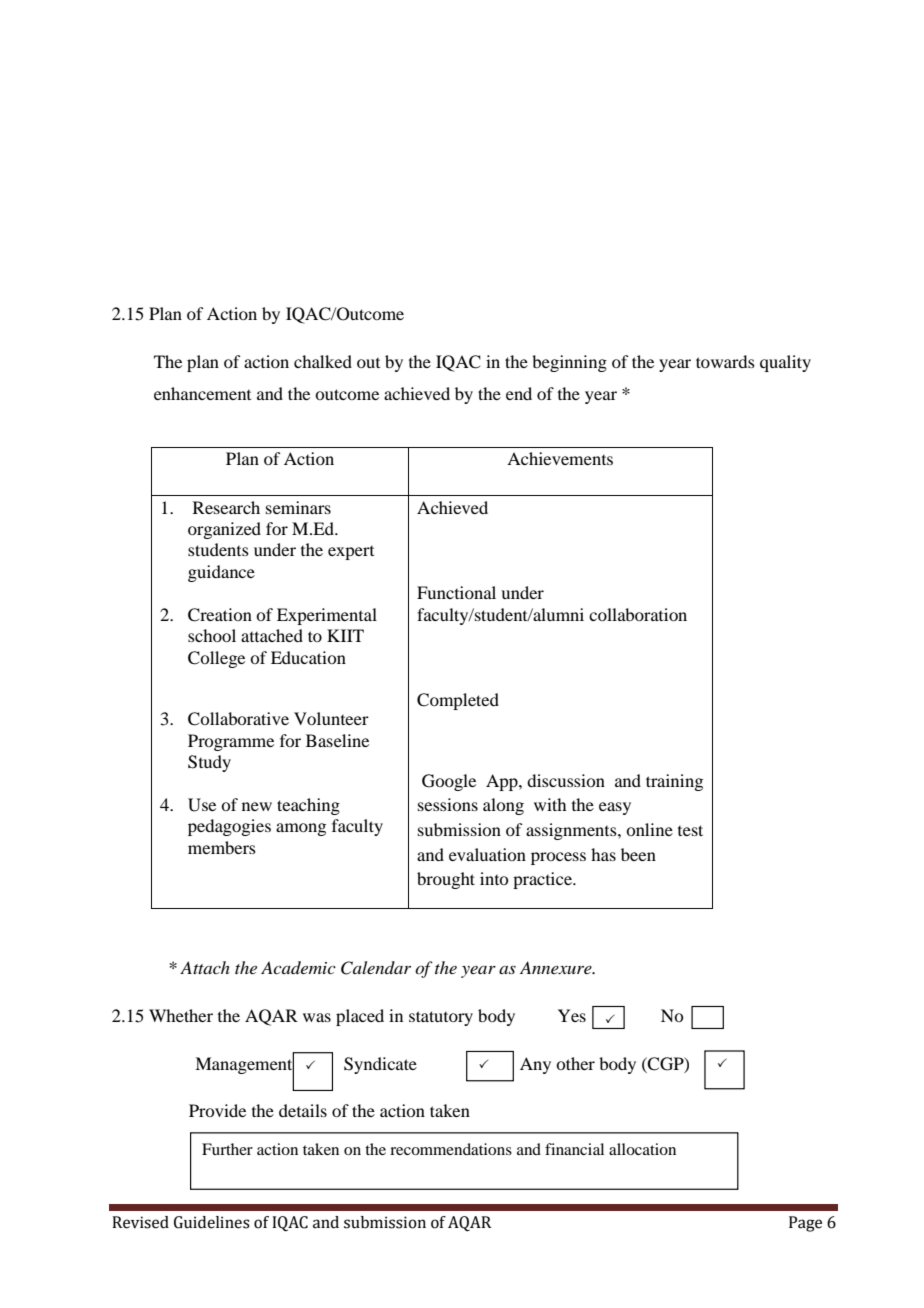 The height and width of the image is (1308, 924). What do you see at coordinates (441, 1018) in the image?
I see `statutory` at bounding box center [441, 1018].
